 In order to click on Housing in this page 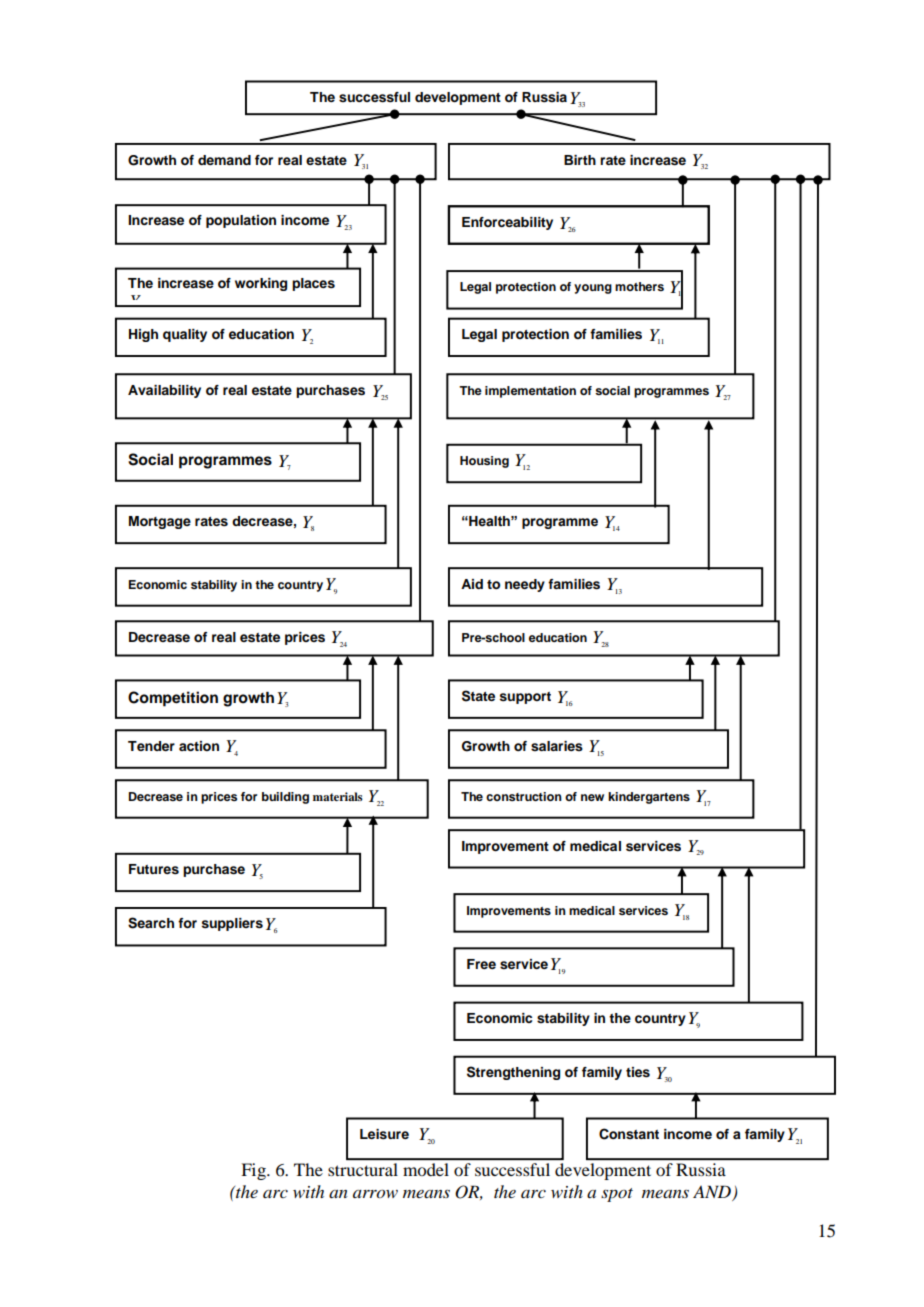, I will do `click(484, 462)`.
